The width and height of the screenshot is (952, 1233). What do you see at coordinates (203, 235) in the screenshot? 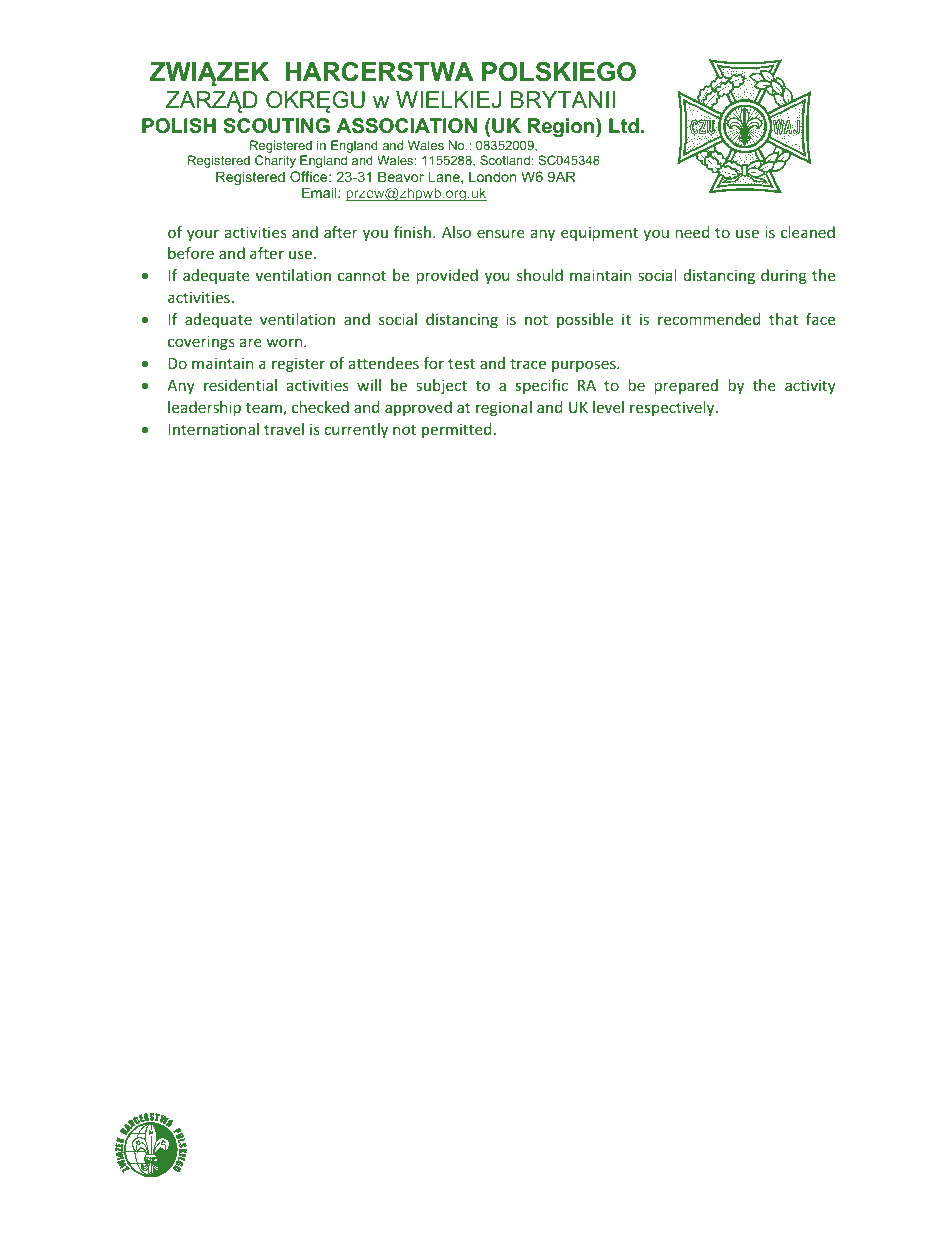
I see `your` at bounding box center [203, 235].
